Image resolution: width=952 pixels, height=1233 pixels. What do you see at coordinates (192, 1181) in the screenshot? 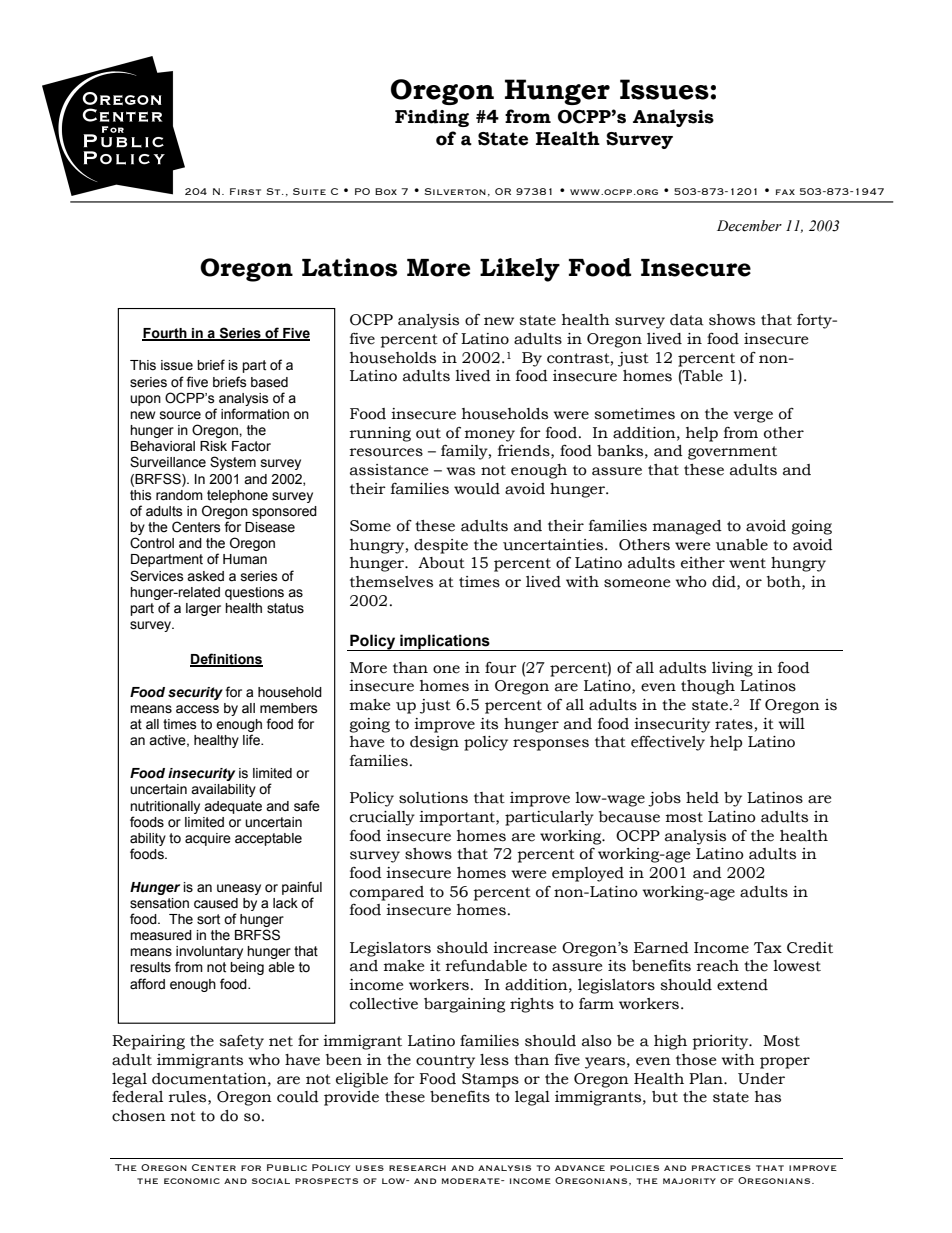
I see `economic` at bounding box center [192, 1181].
